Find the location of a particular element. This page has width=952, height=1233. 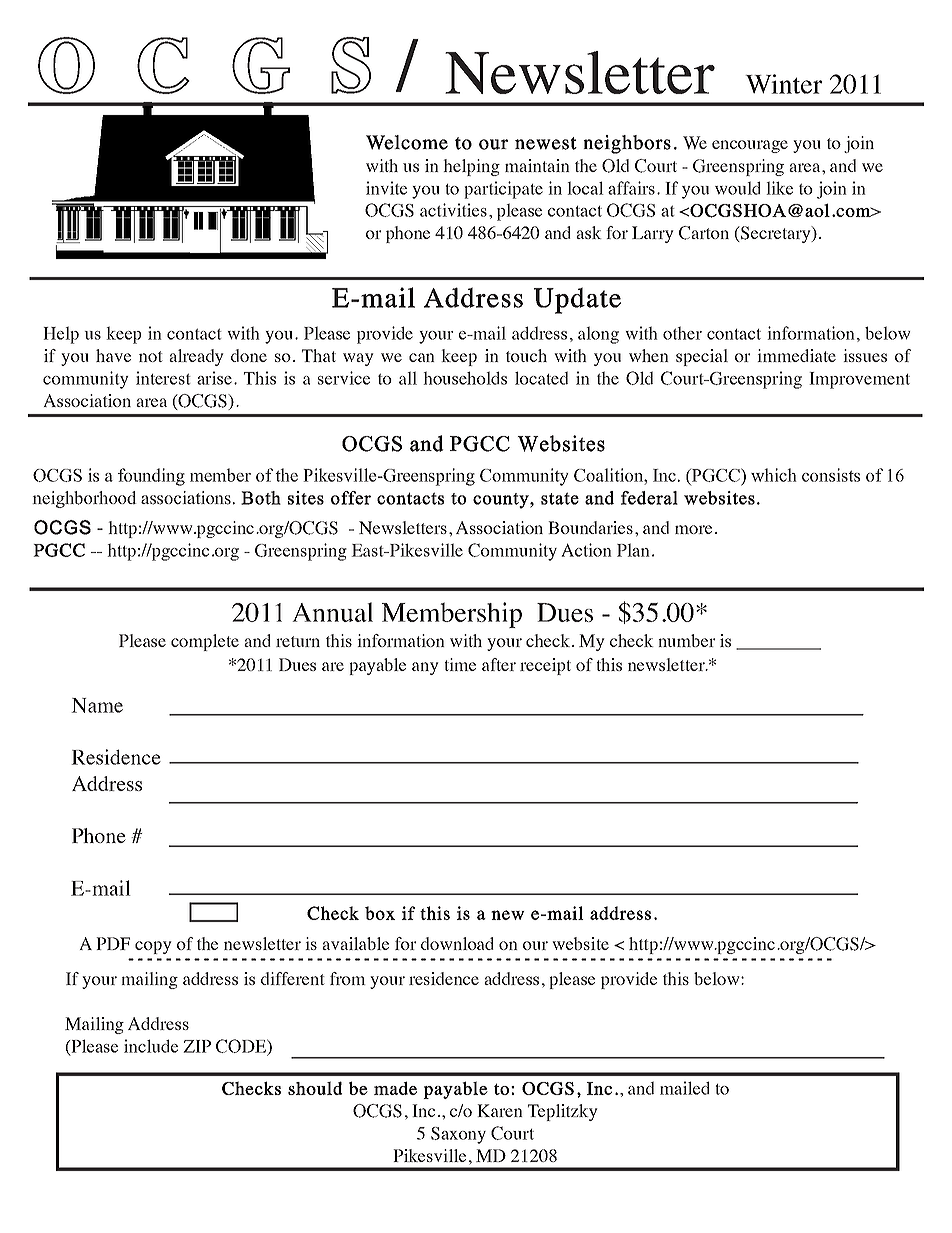

time is located at coordinates (460, 664).
